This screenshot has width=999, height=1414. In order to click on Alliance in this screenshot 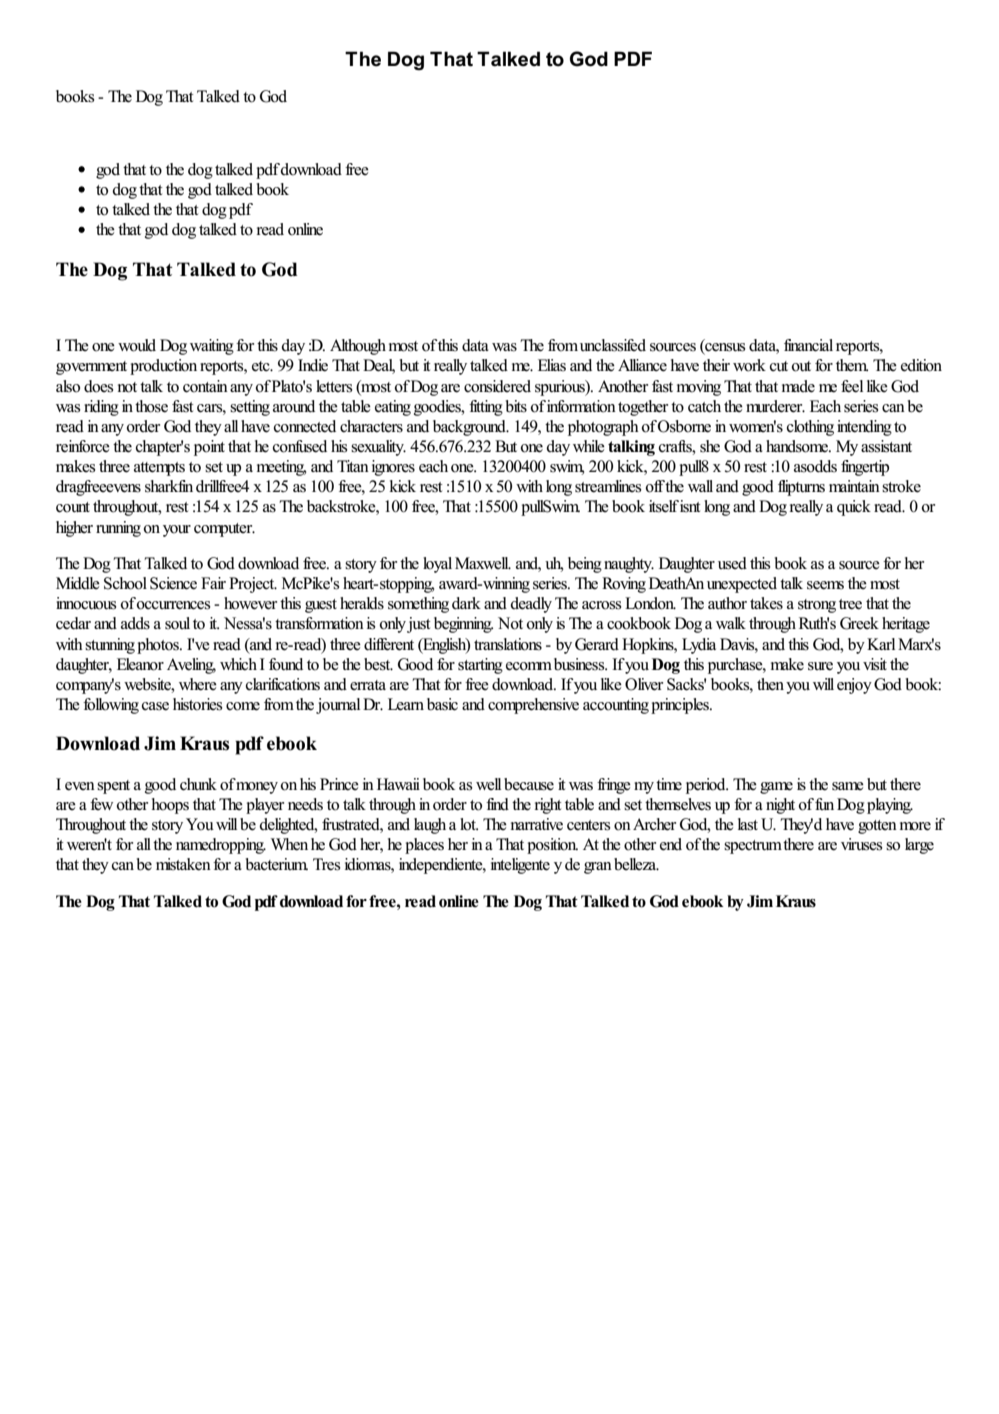, I will do `click(642, 365)`.
